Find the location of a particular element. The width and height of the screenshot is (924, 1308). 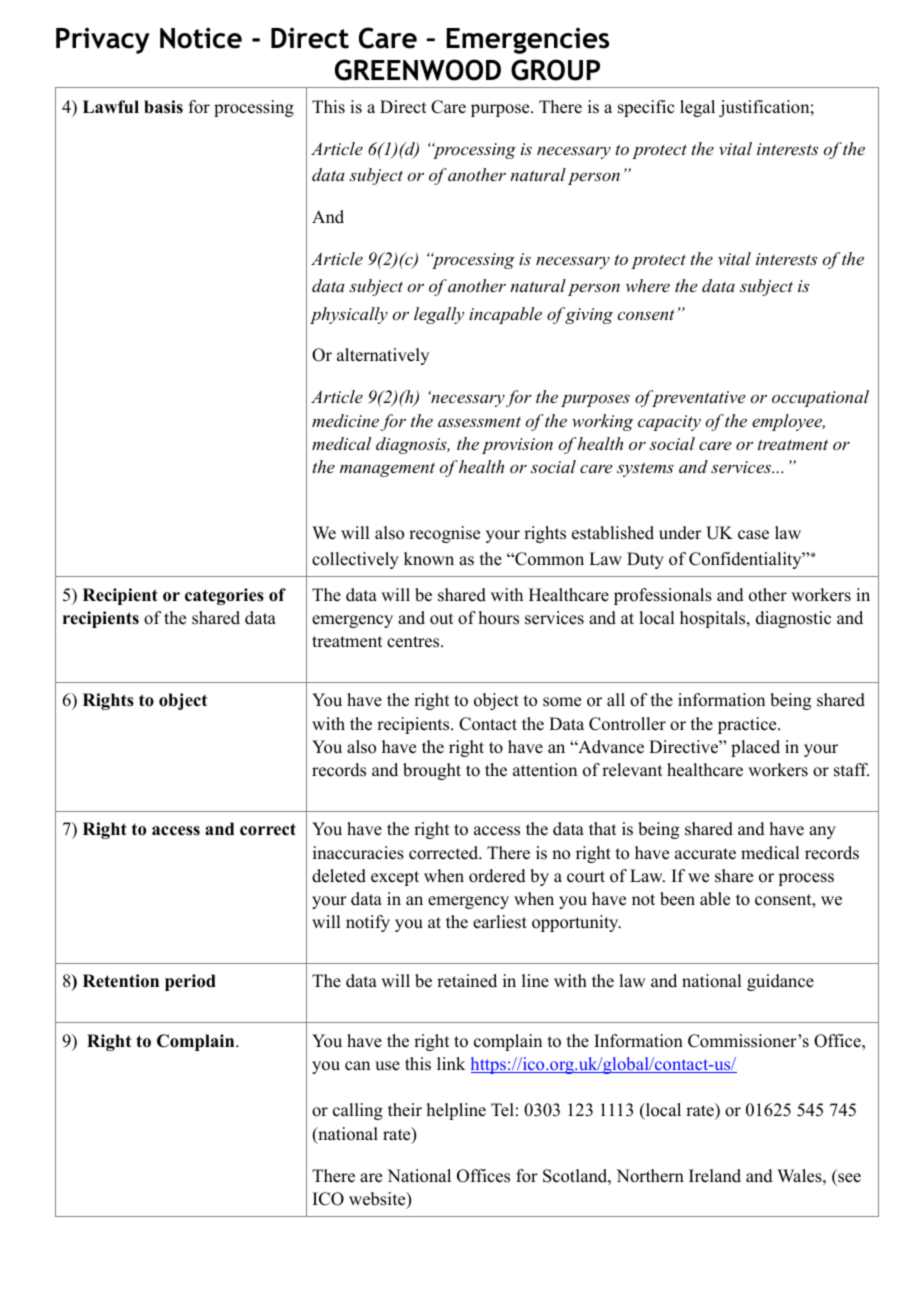

brought is located at coordinates (432, 771).
